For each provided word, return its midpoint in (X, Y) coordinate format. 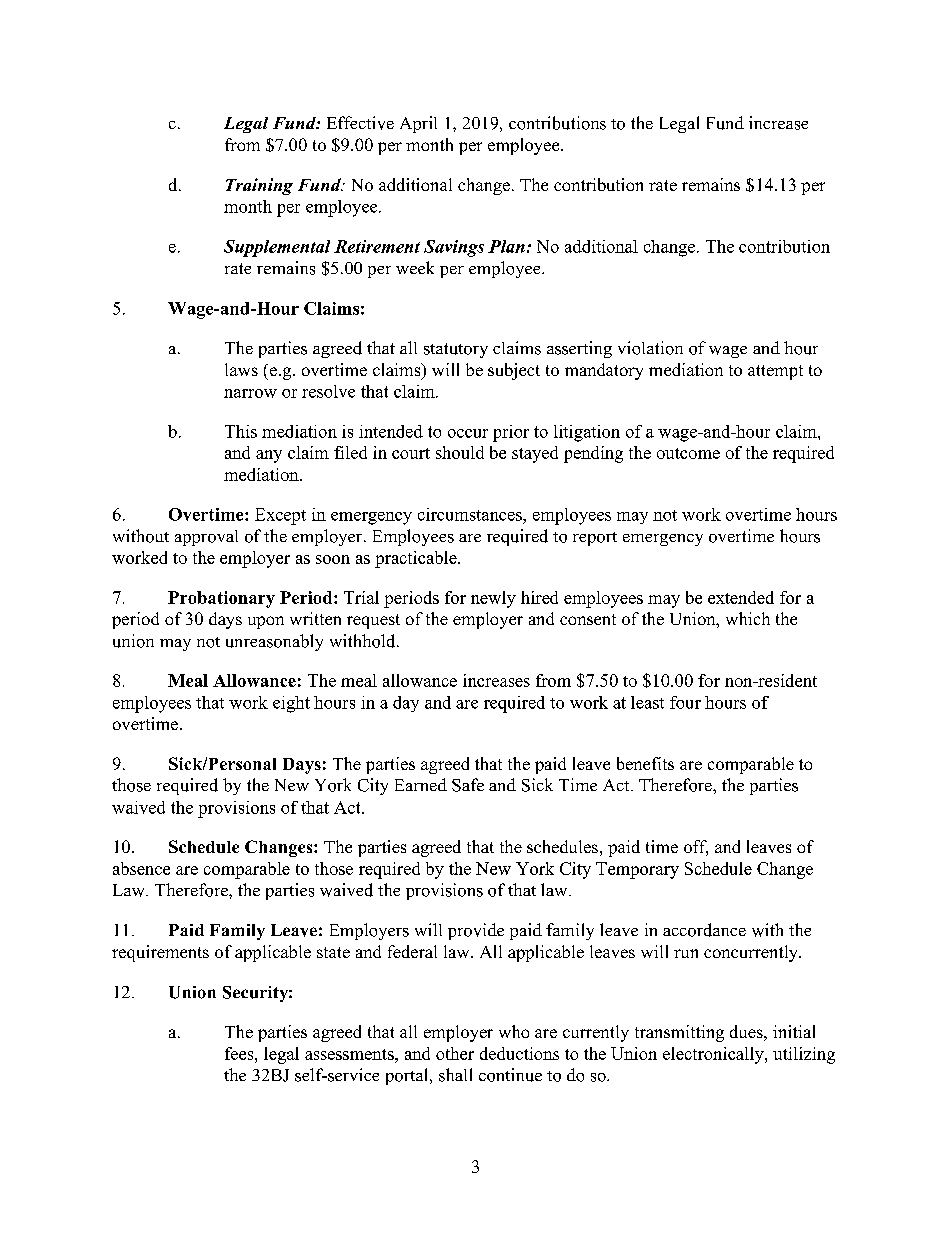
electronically (714, 1055)
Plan (506, 246)
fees (240, 1053)
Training (259, 186)
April (418, 124)
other (455, 1053)
